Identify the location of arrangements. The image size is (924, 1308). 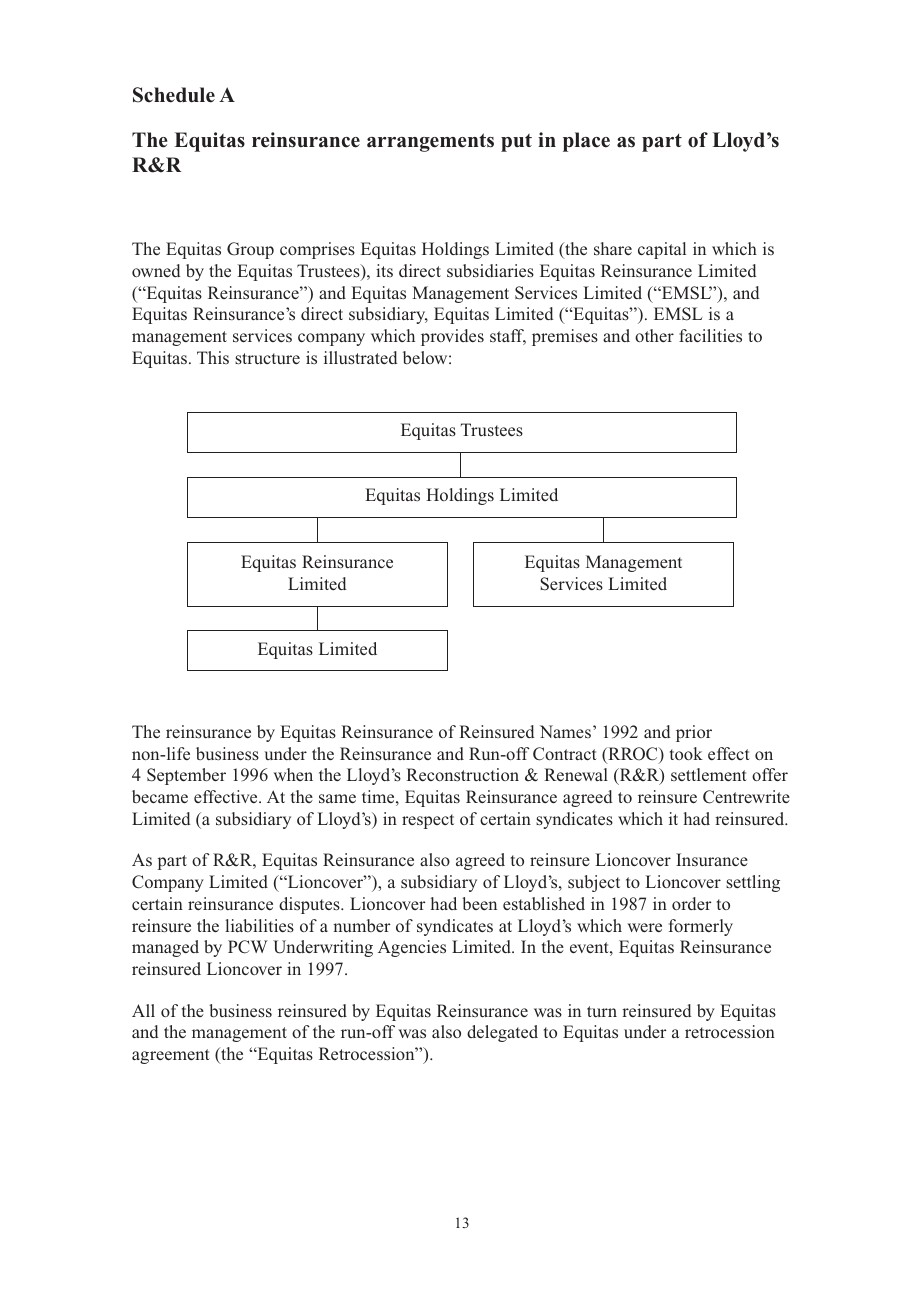
(430, 142).
